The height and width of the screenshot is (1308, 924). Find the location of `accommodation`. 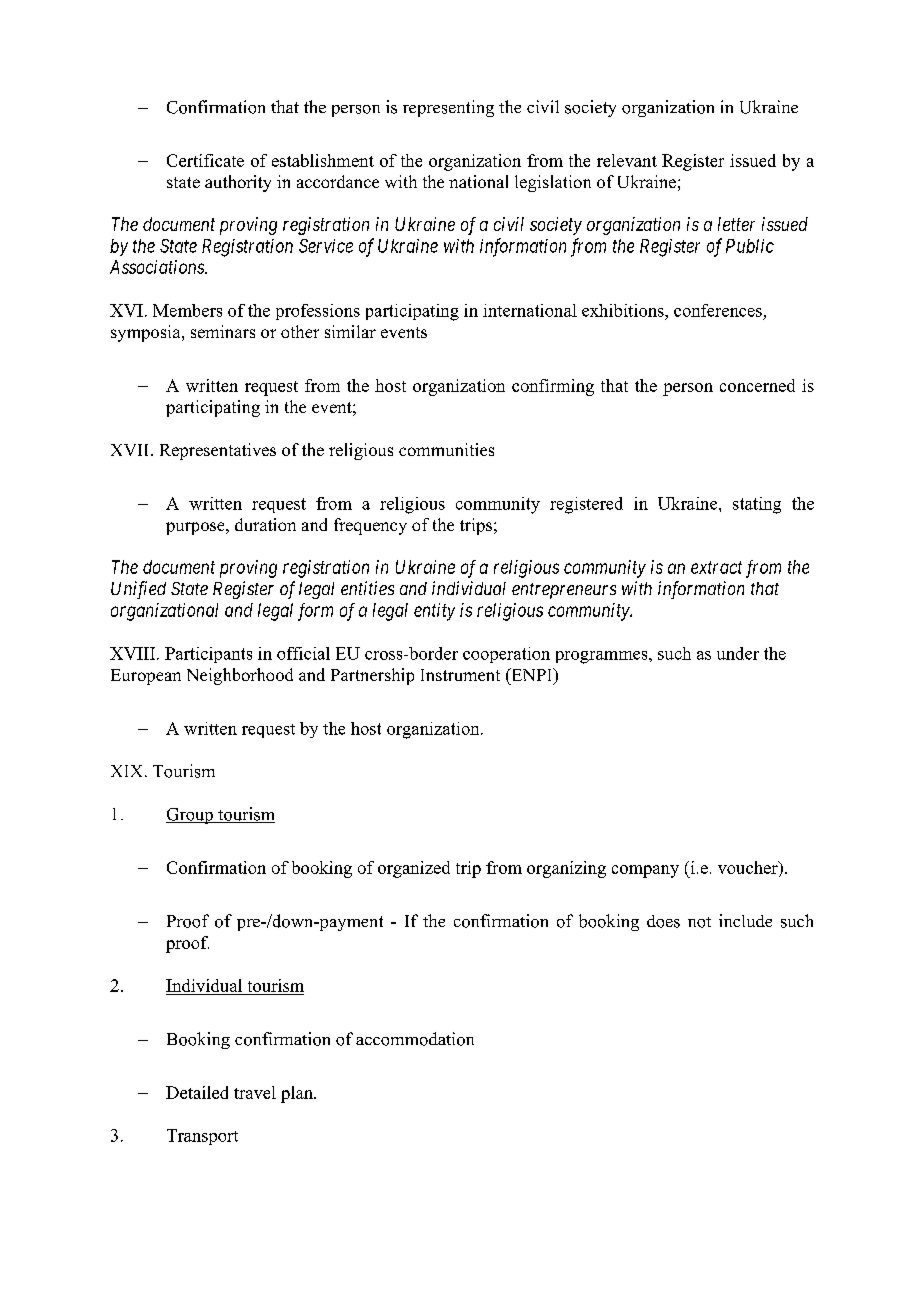

accommodation is located at coordinates (415, 1039).
